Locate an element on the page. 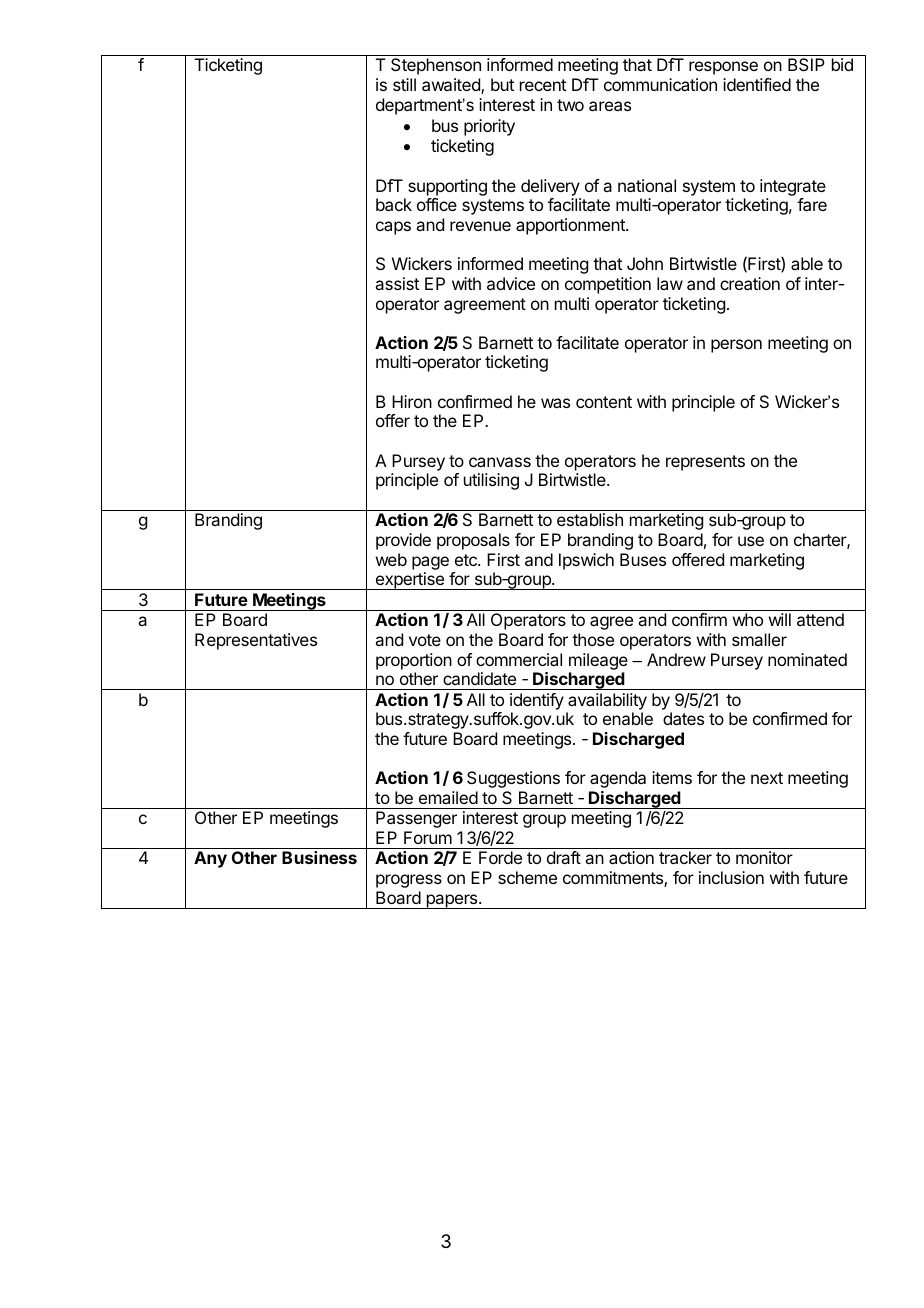 Image resolution: width=924 pixels, height=1308 pixels. monitor is located at coordinates (764, 857).
